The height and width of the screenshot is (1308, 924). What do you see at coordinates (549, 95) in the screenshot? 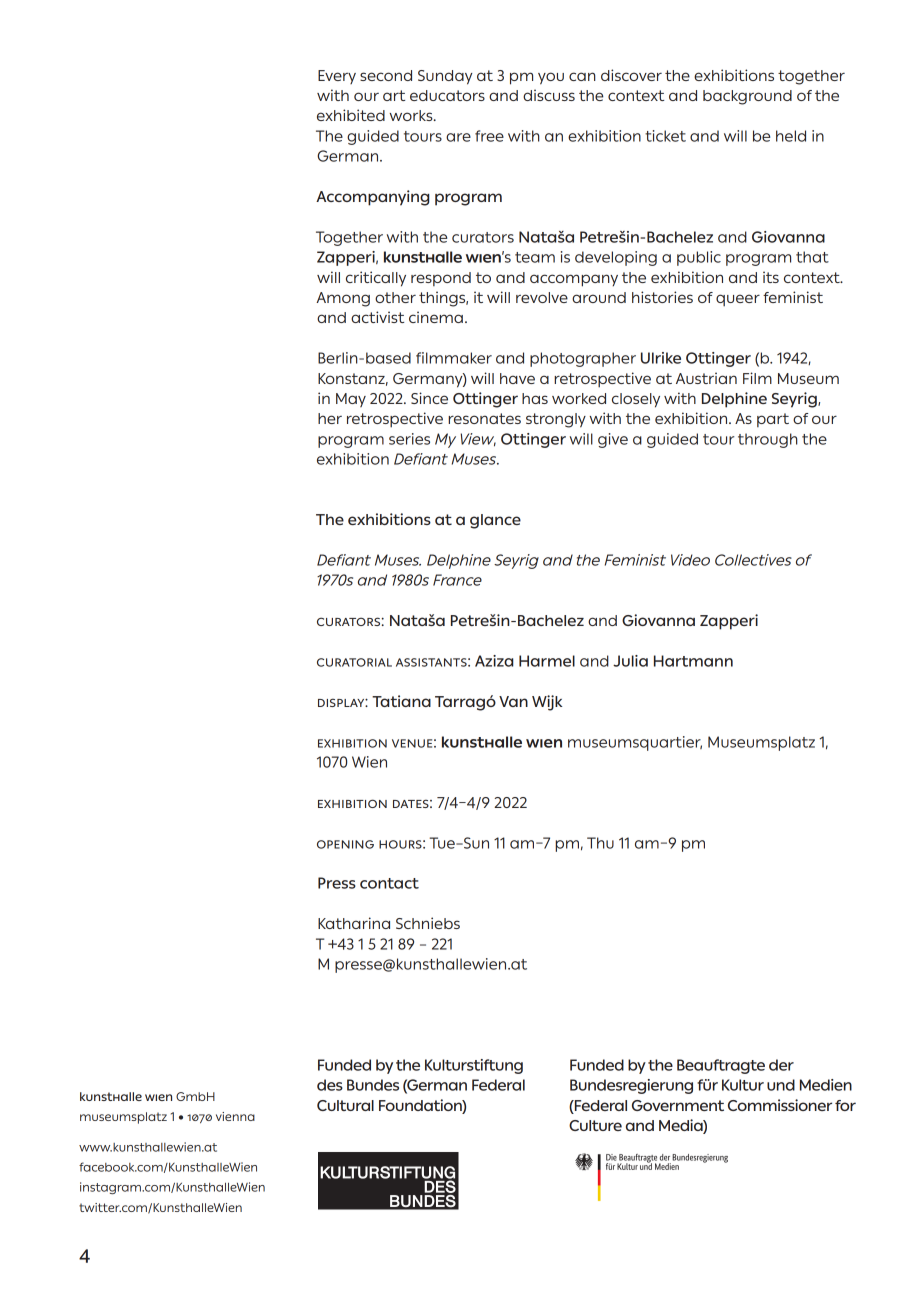
I see `discuss` at bounding box center [549, 95].
